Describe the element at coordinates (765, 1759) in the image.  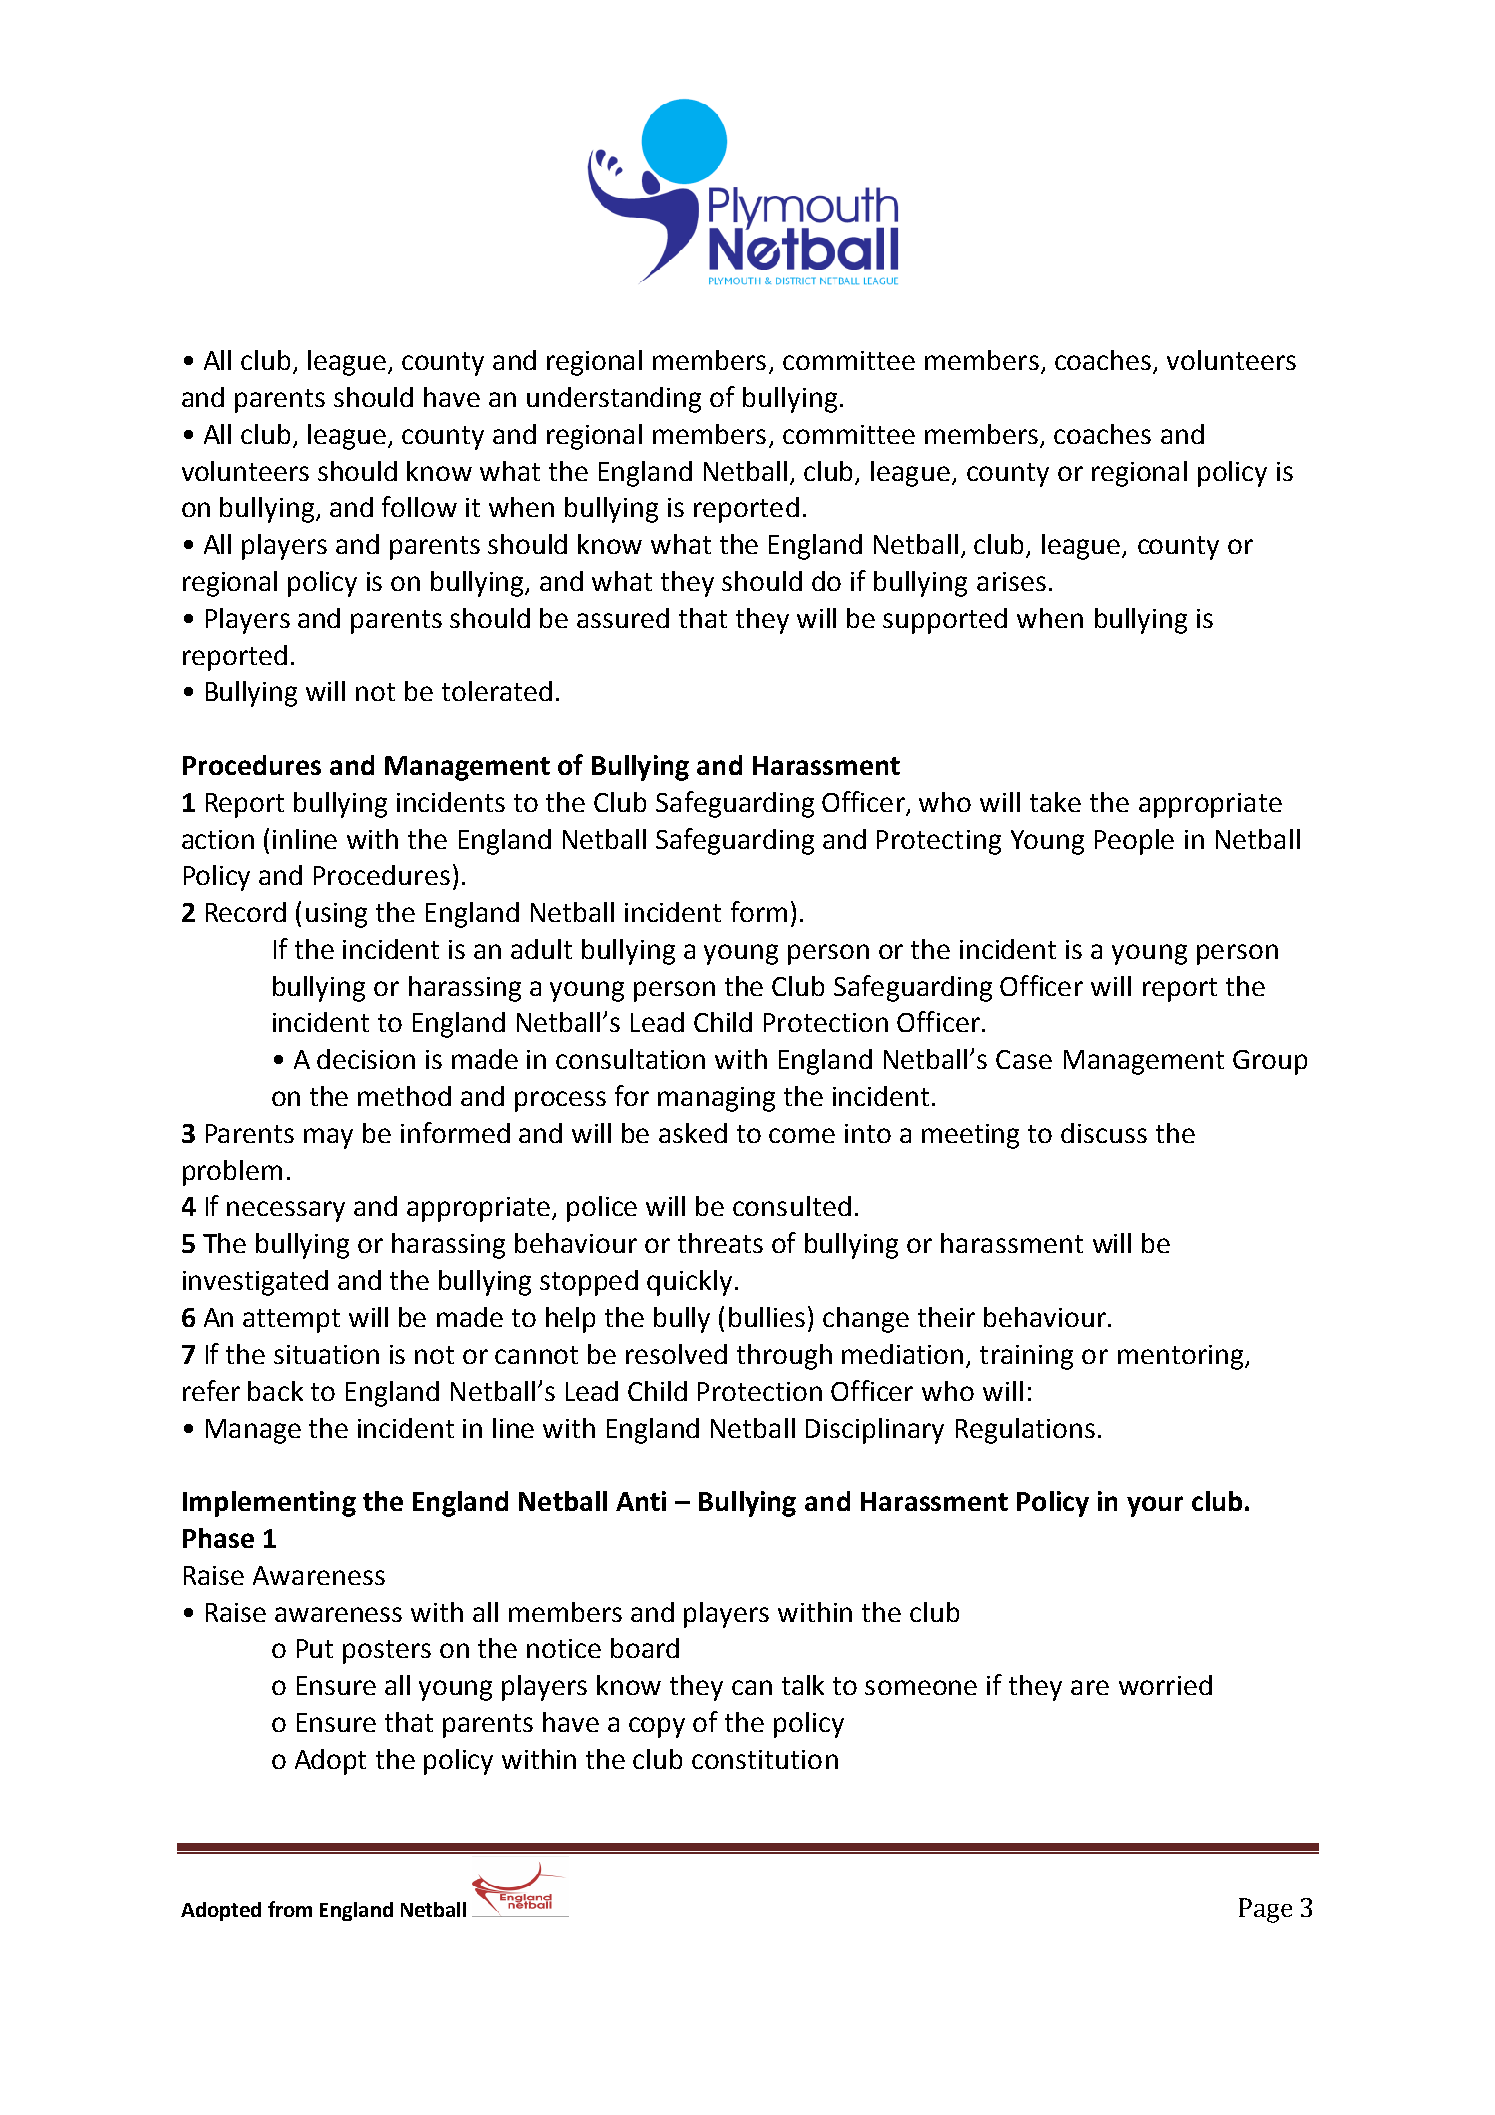
I see `constitution` at that location.
